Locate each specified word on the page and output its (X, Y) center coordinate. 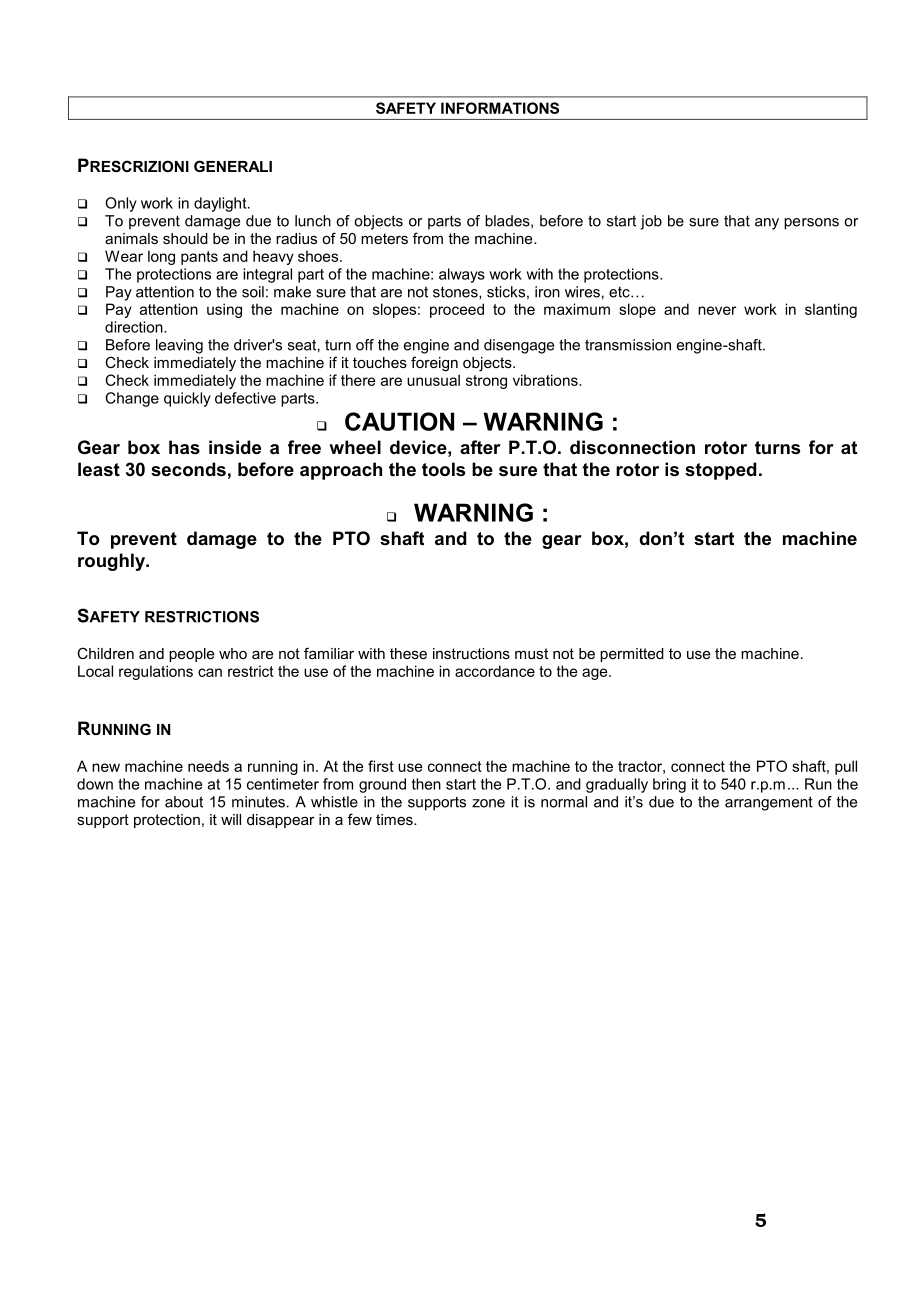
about (184, 802)
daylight (221, 204)
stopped (720, 471)
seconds (188, 469)
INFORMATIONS (500, 108)
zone (488, 803)
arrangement (769, 803)
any (767, 224)
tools (443, 469)
